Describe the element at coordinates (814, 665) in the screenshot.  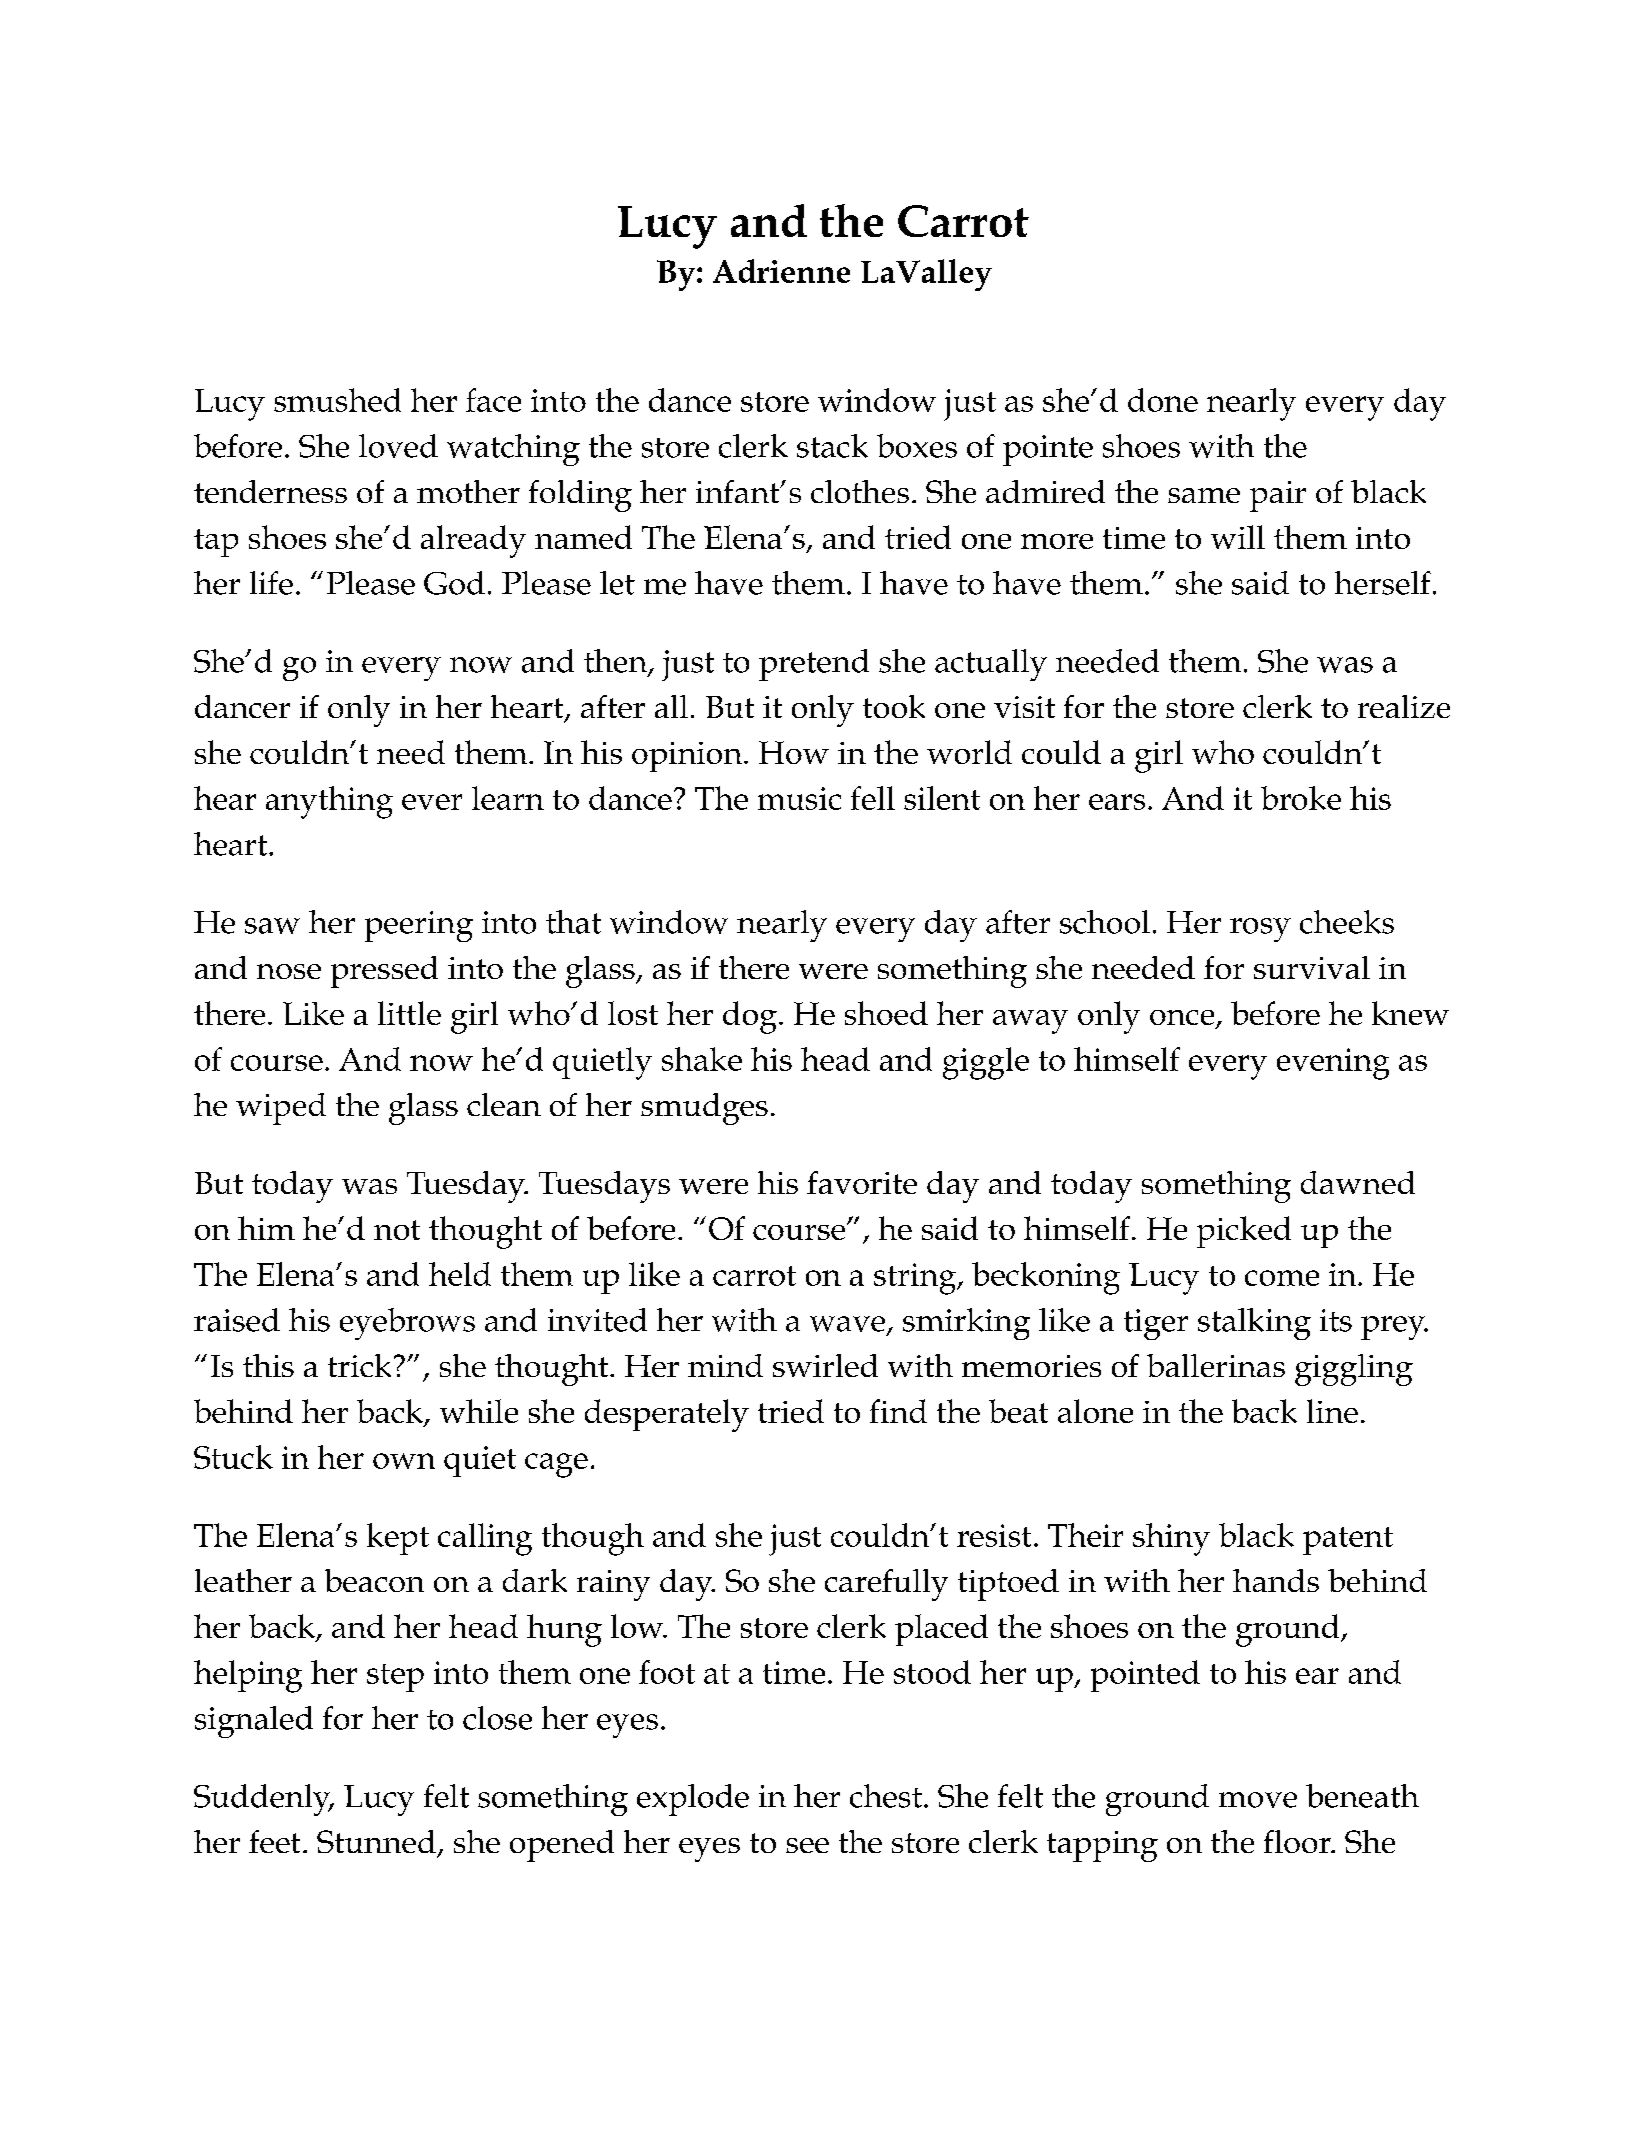
I see `pretend` at that location.
